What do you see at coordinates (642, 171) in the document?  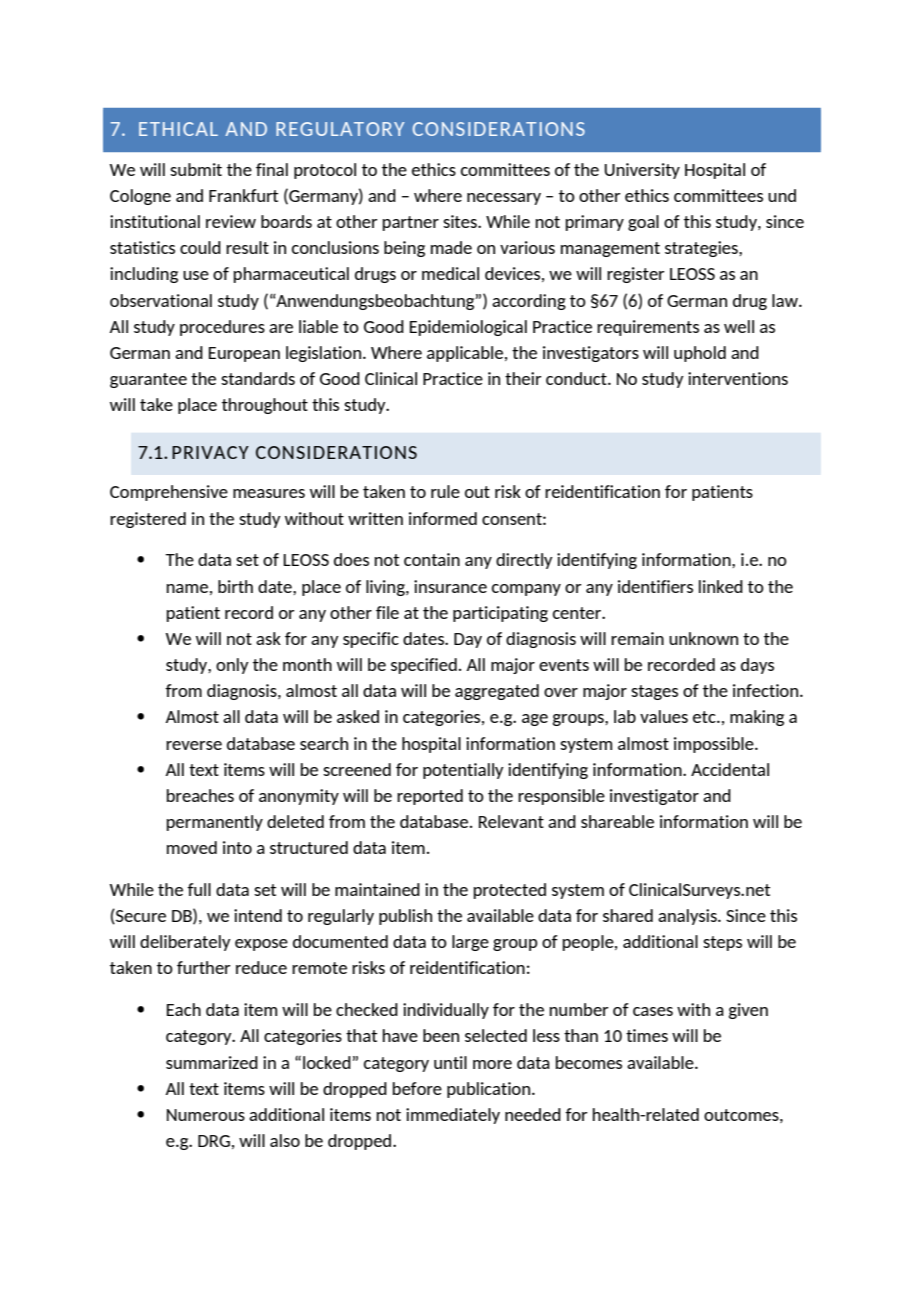 I see `University` at bounding box center [642, 171].
